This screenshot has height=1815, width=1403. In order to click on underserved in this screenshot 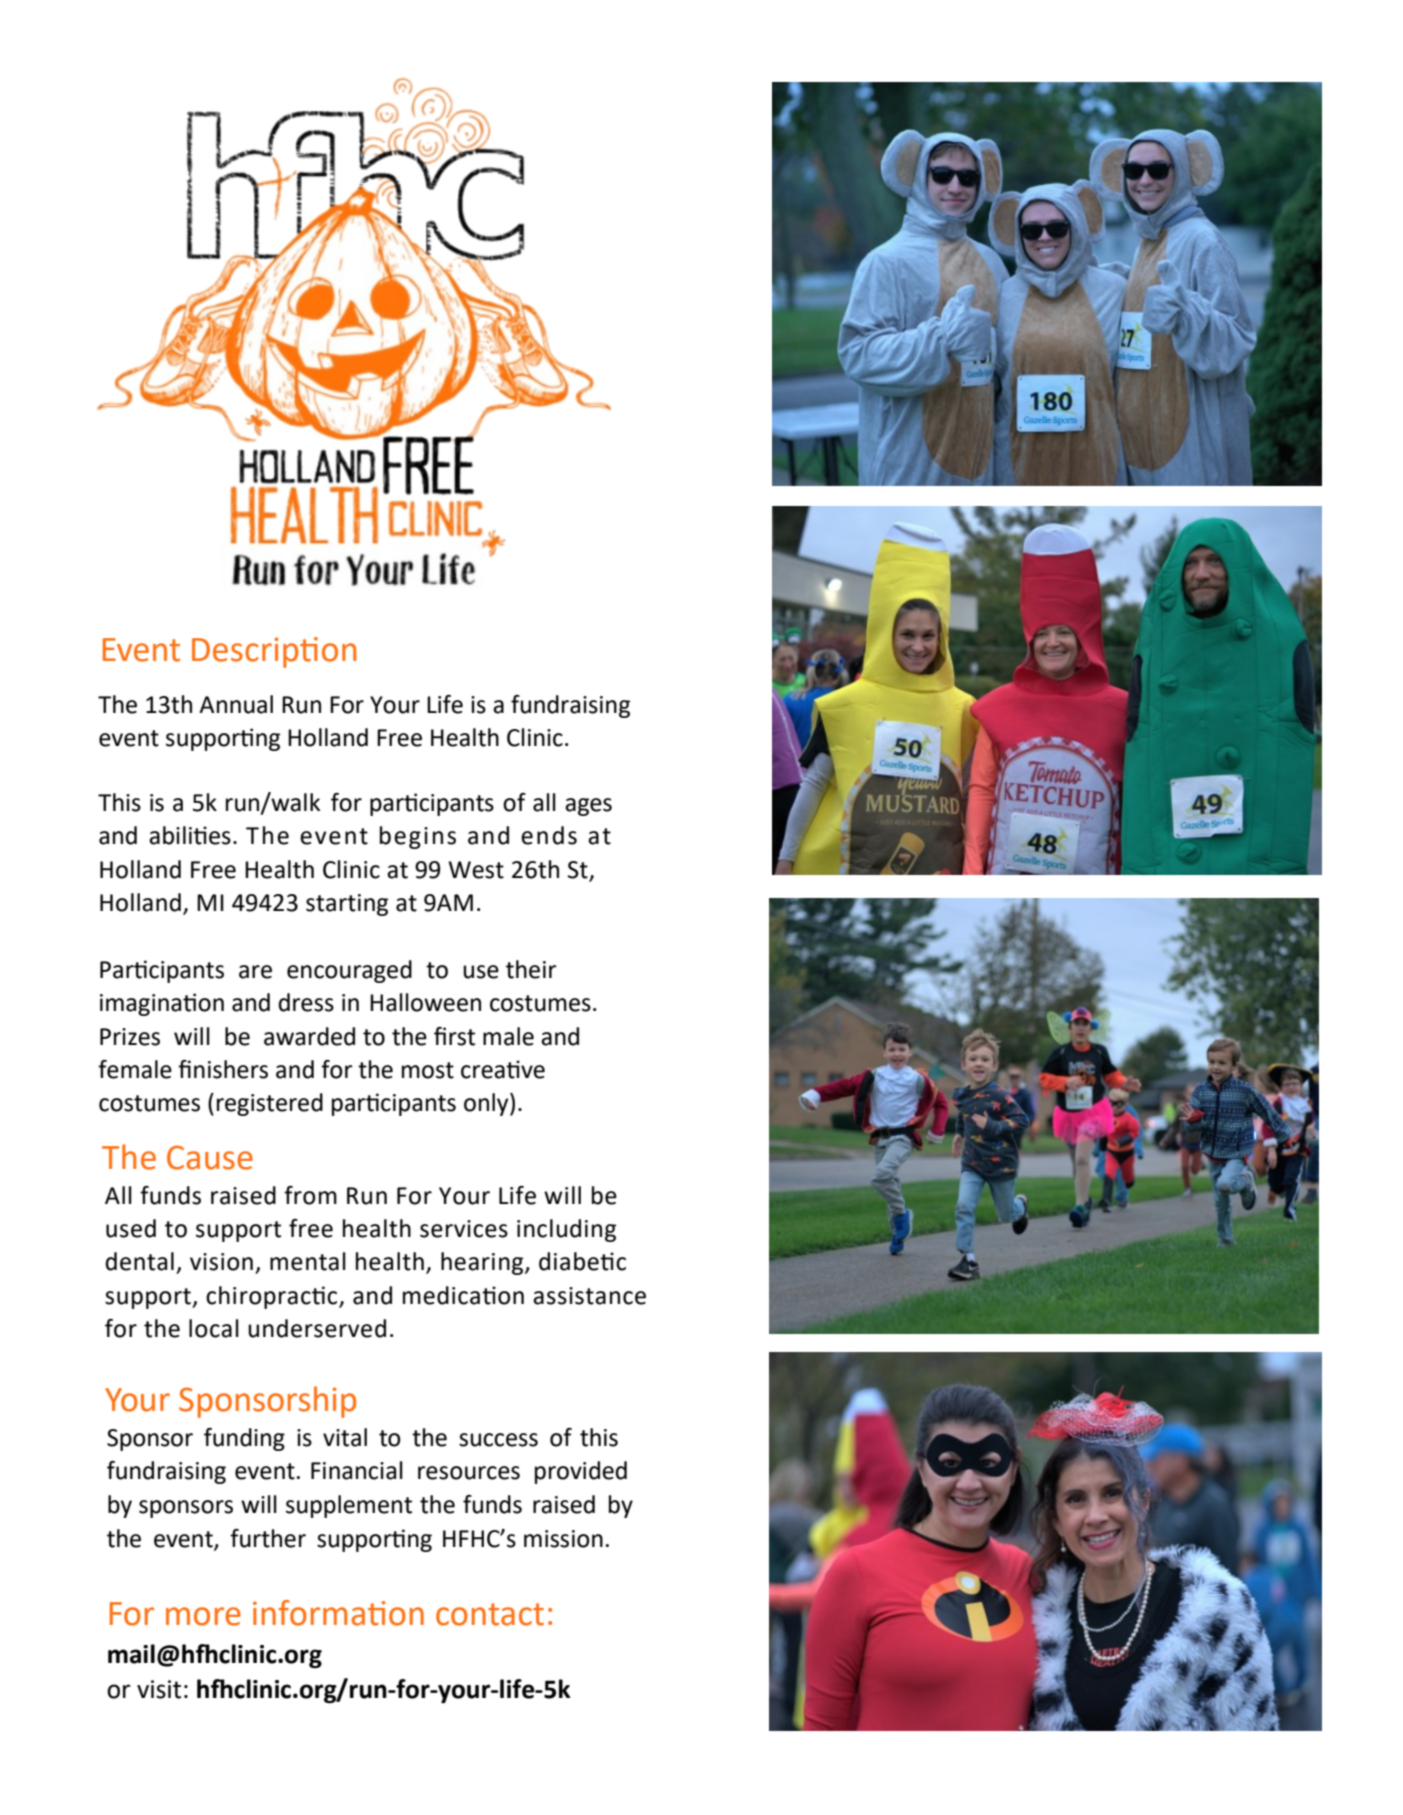, I will do `click(317, 1328)`.
